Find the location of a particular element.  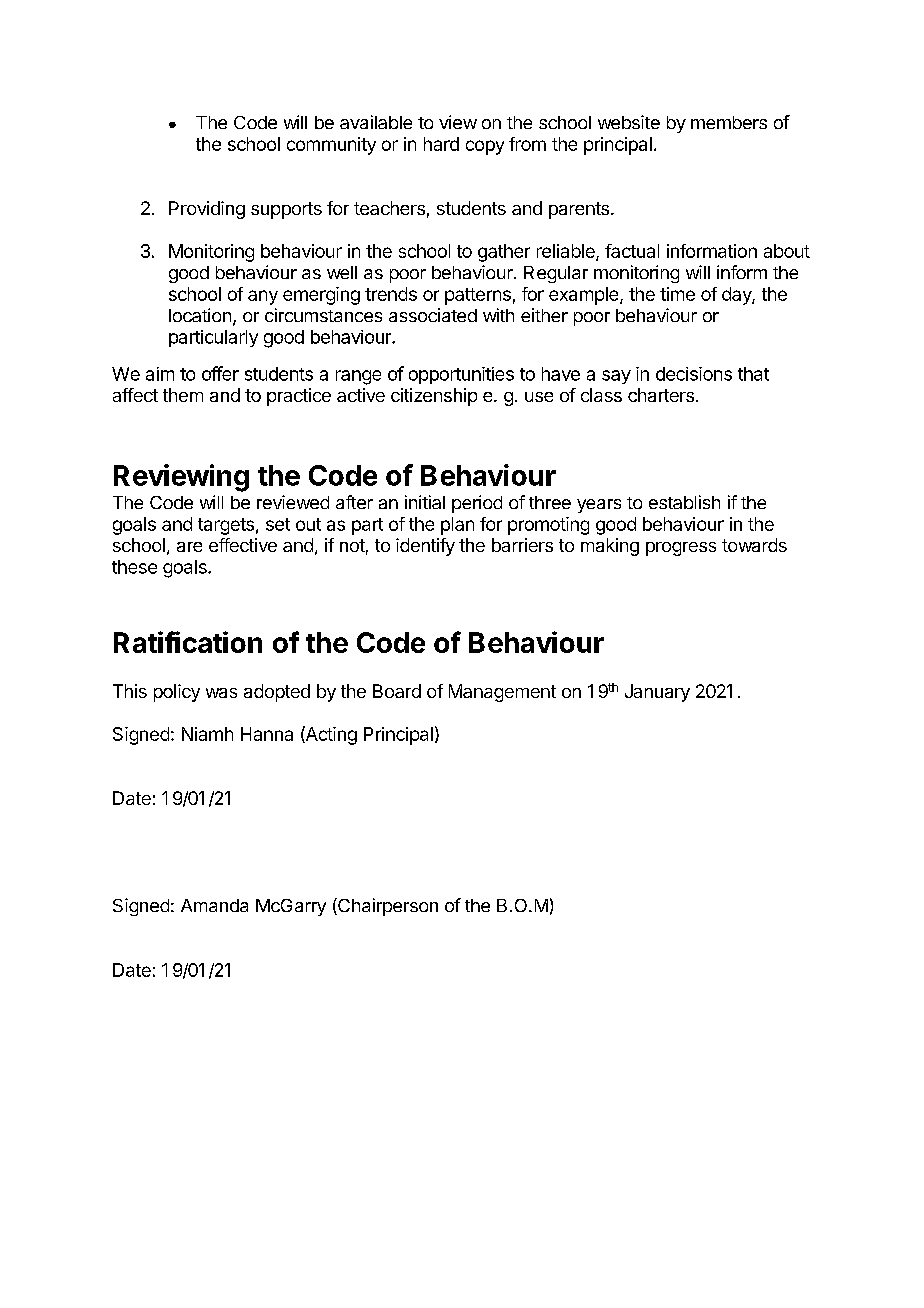

Amanda is located at coordinates (214, 905).
